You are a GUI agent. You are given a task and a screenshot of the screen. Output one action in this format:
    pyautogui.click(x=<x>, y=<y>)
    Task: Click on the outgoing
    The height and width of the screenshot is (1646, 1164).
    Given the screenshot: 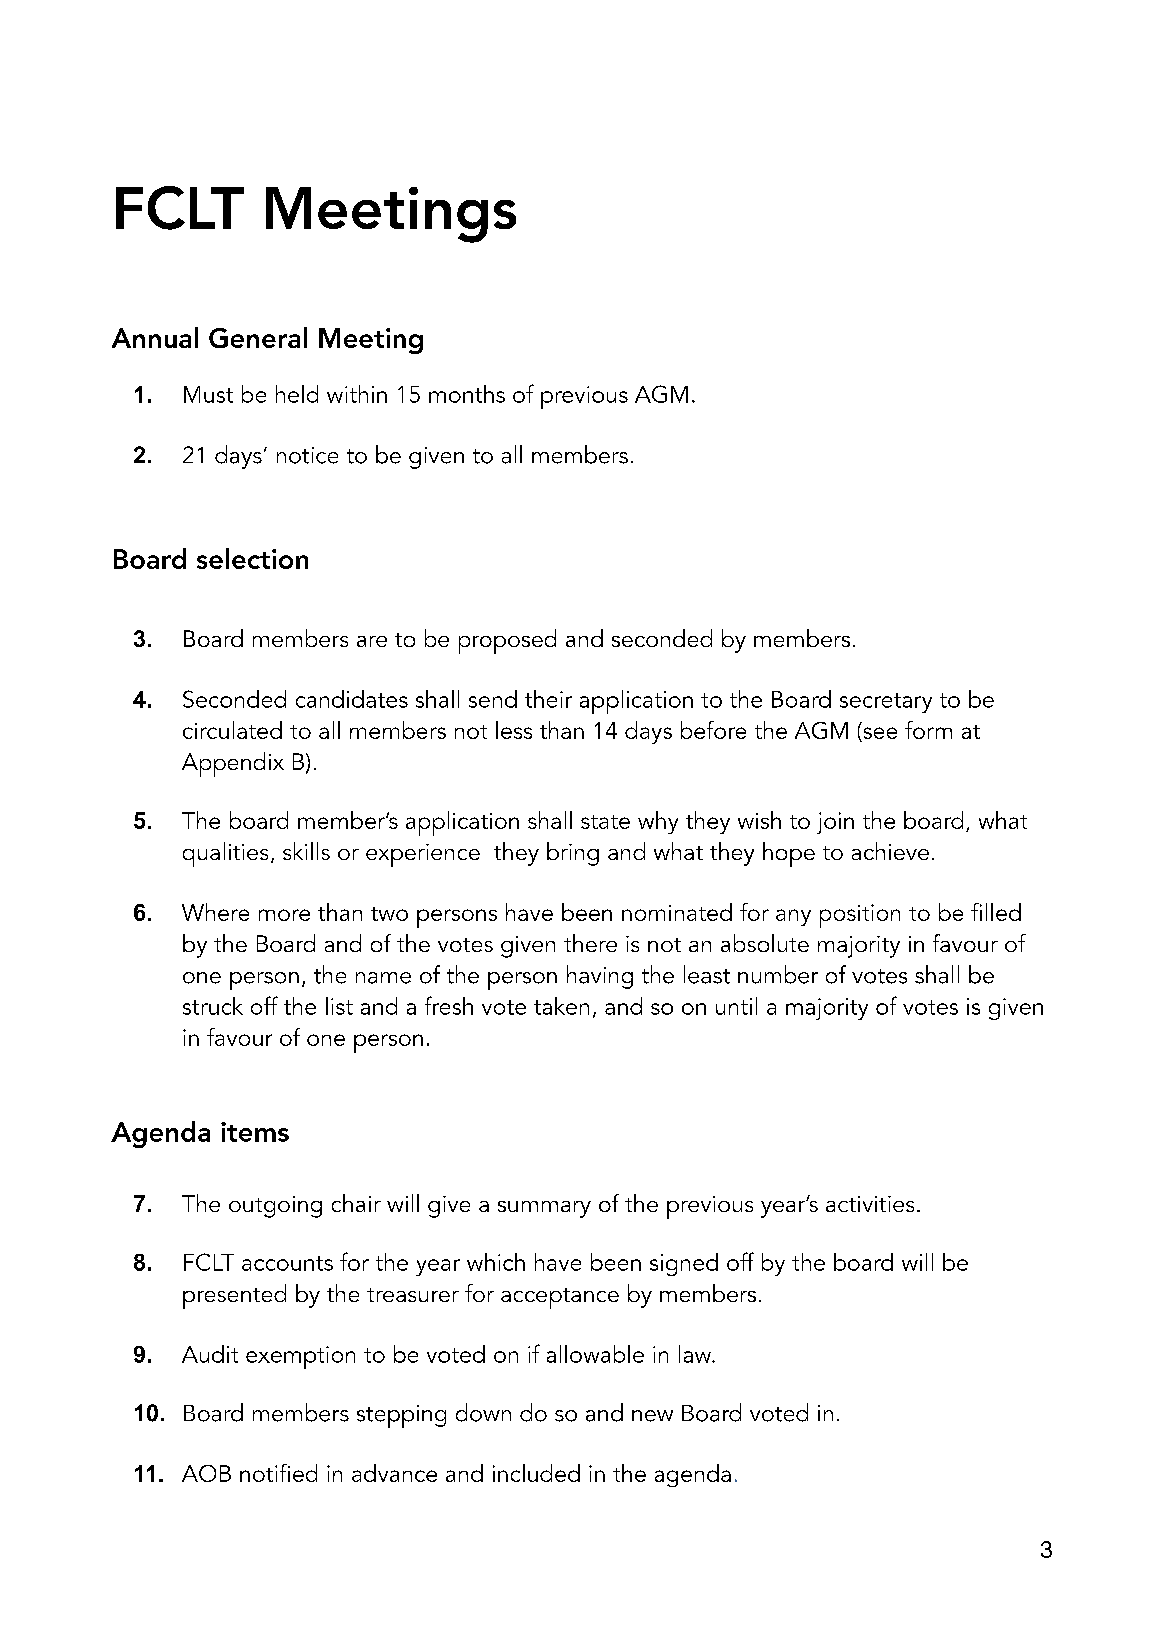 What is the action you would take?
    pyautogui.click(x=275, y=1207)
